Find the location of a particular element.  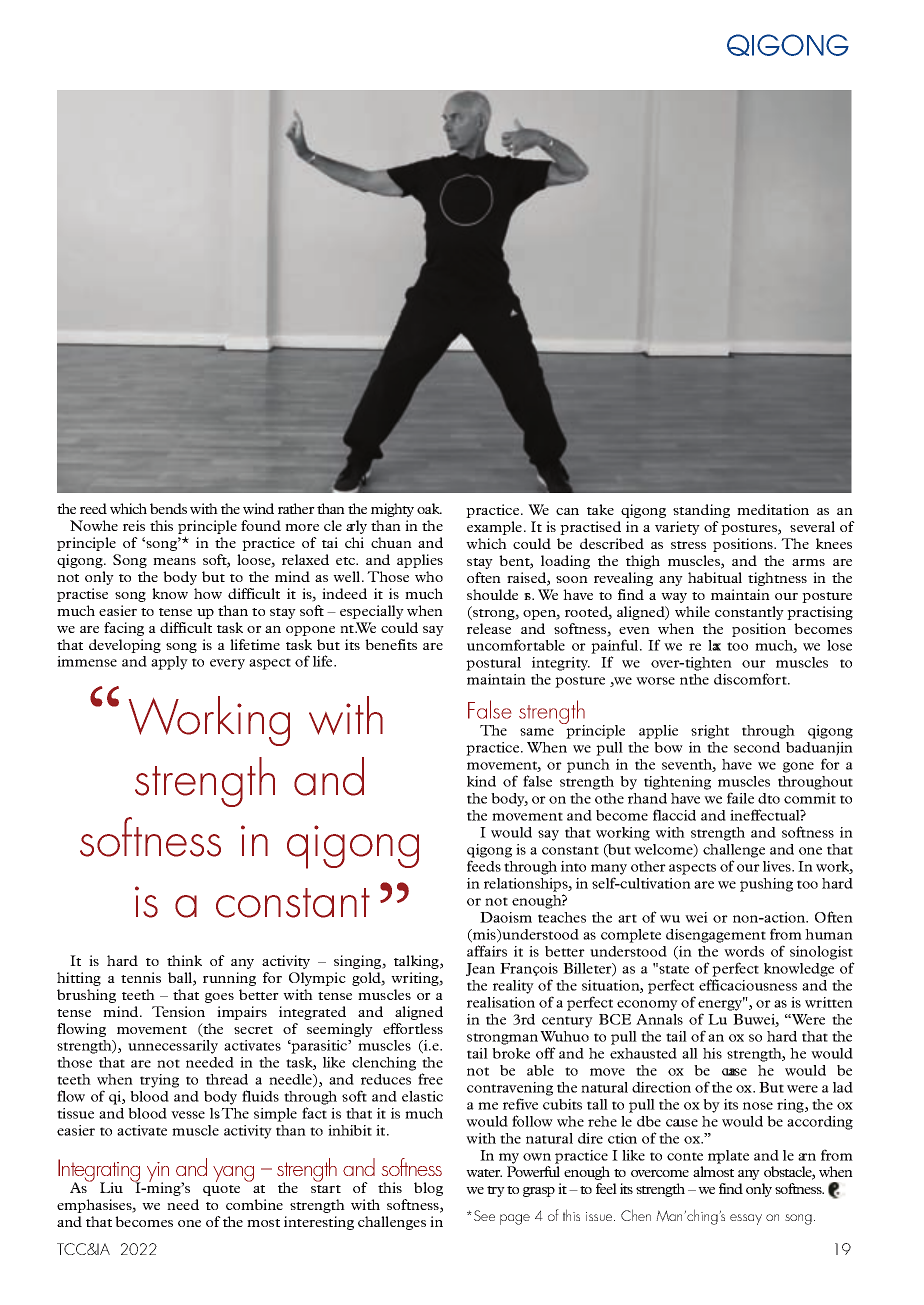

apply is located at coordinates (169, 663).
